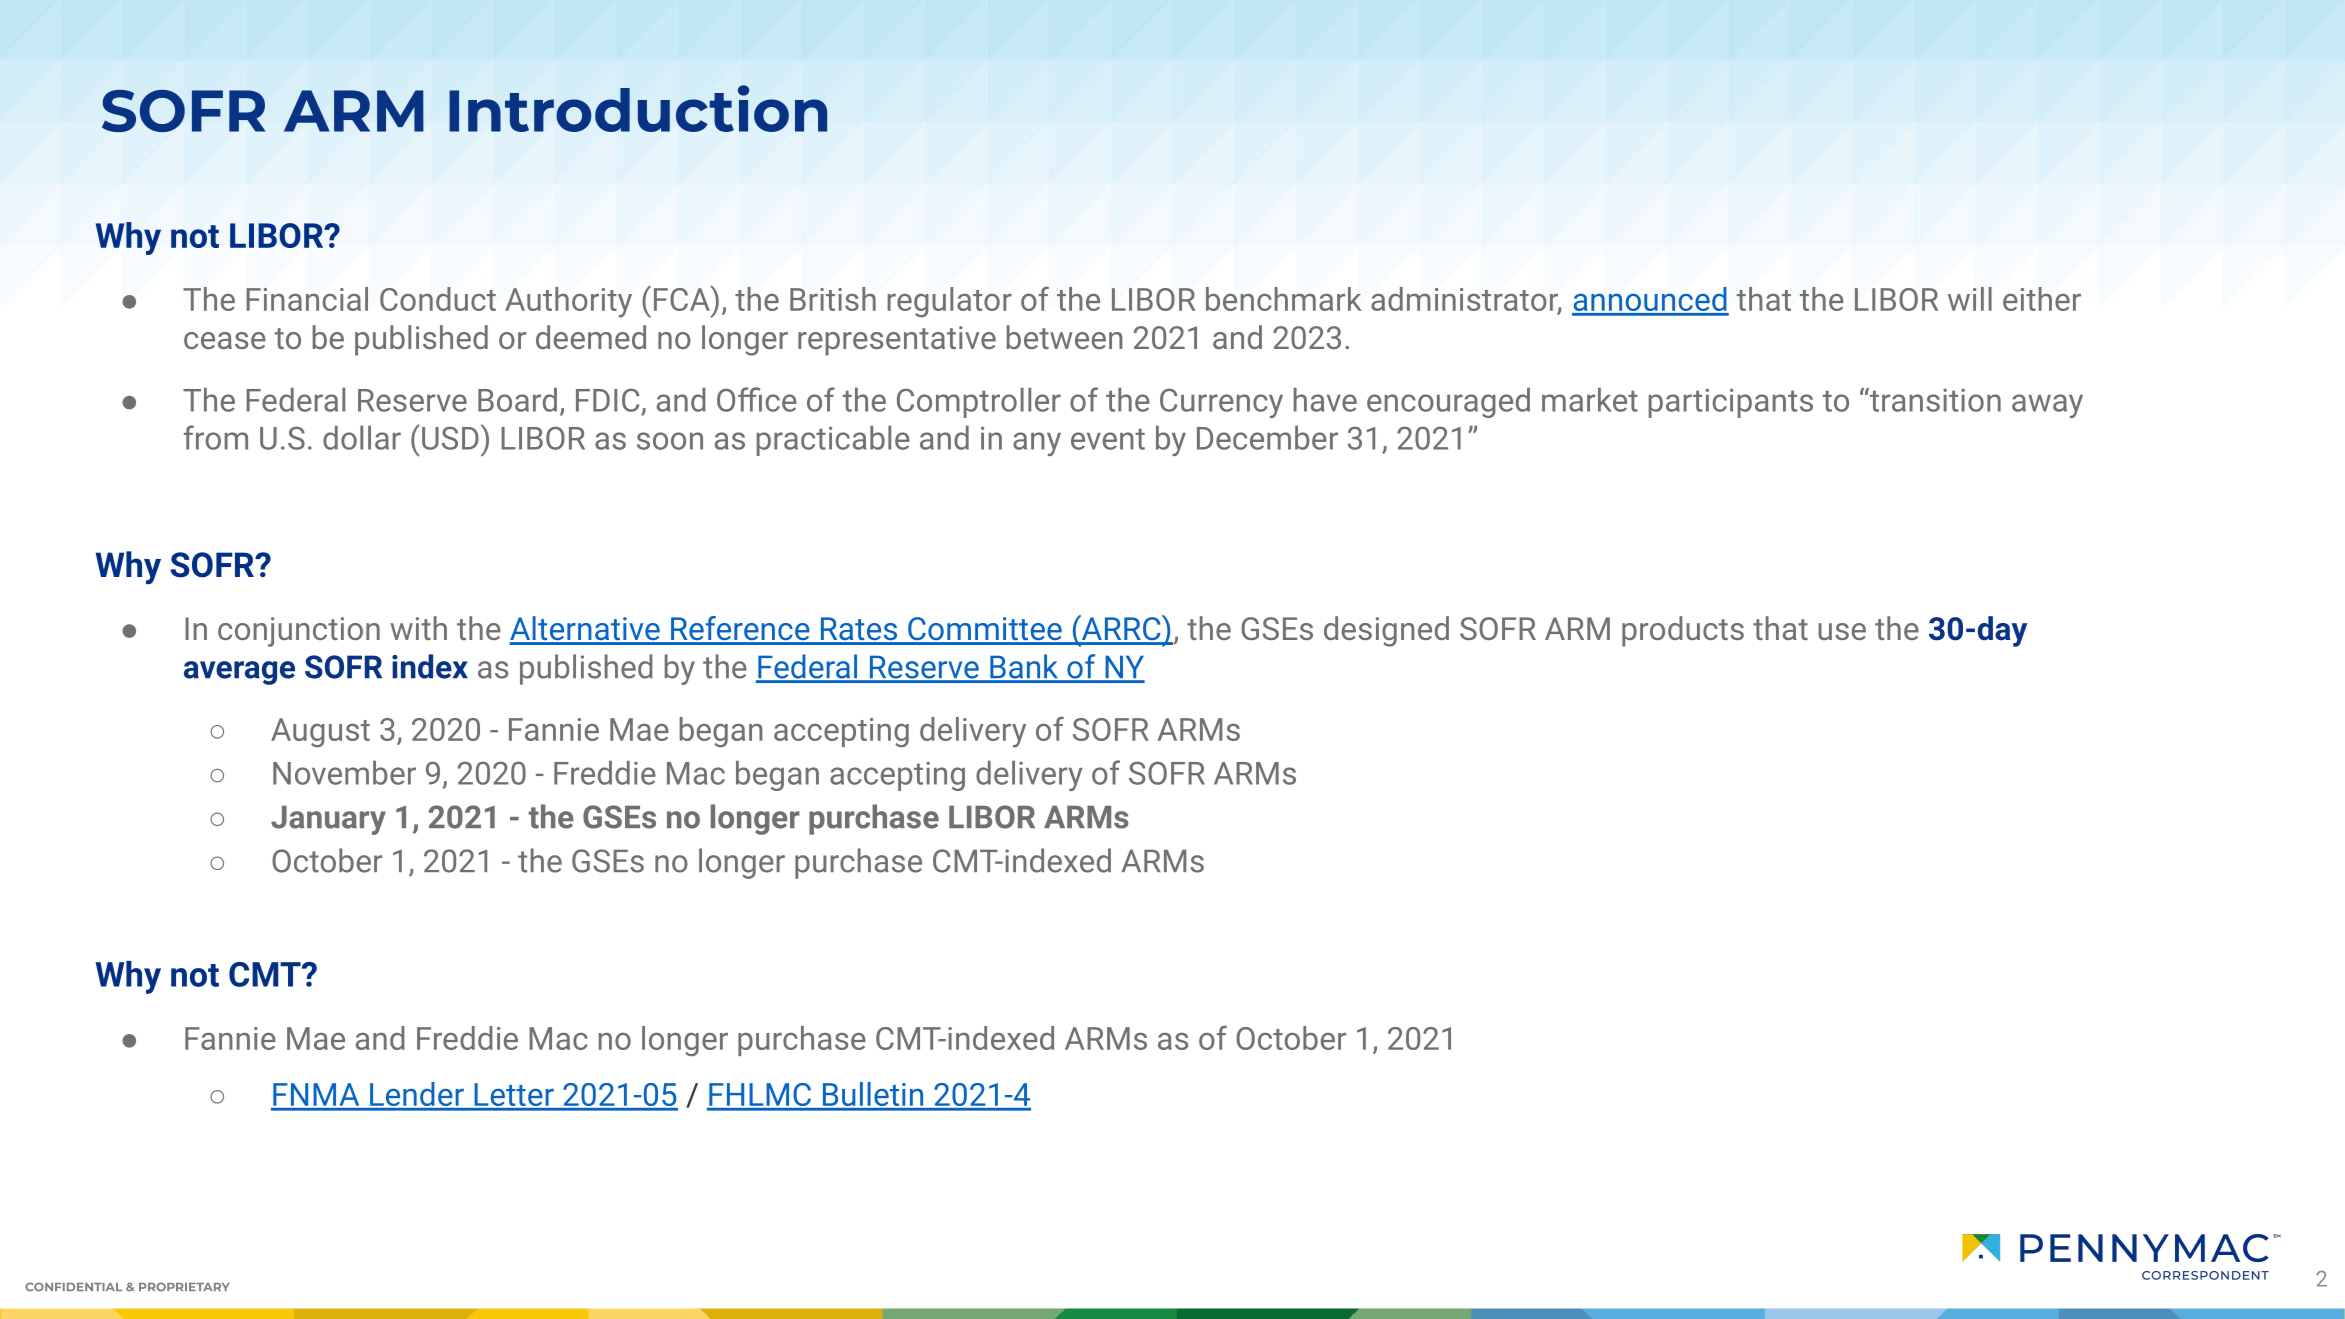 This screenshot has height=1319, width=2345. Describe the element at coordinates (184, 1286) in the screenshot. I see `PROPRIETARY` at that location.
